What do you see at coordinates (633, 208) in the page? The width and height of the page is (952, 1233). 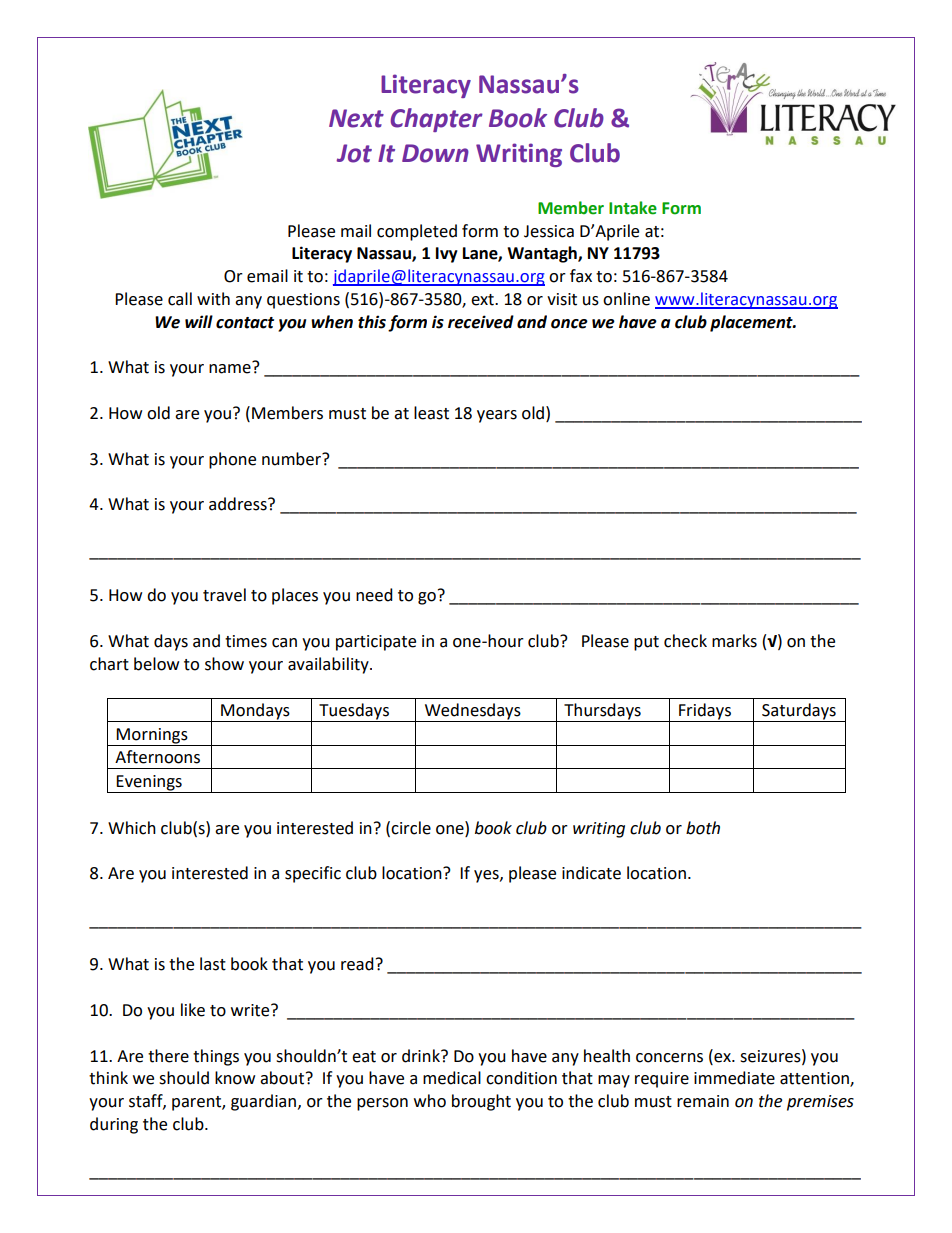 I see `Intake` at bounding box center [633, 208].
